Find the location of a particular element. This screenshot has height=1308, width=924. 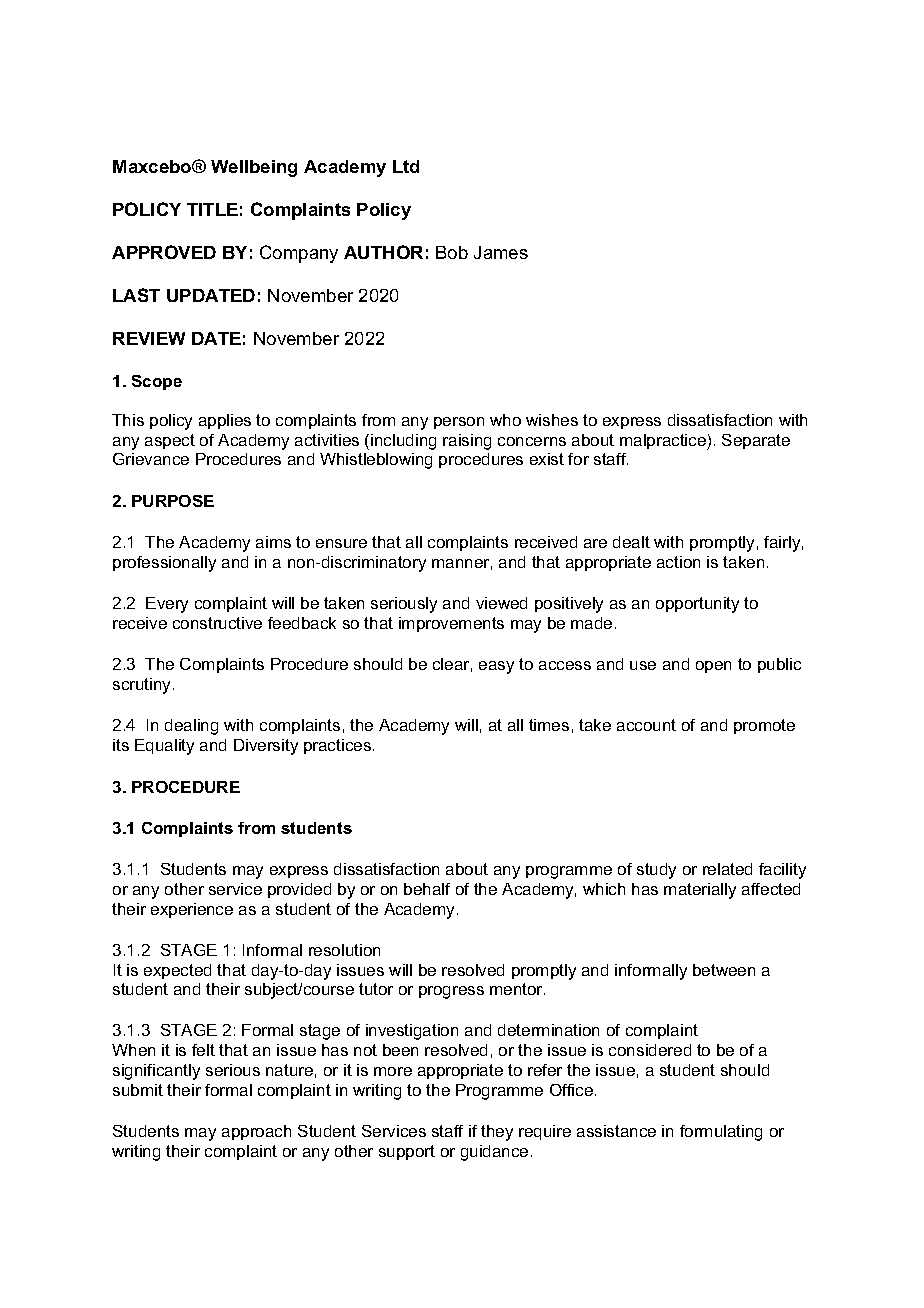

TITLE is located at coordinates (212, 209).
